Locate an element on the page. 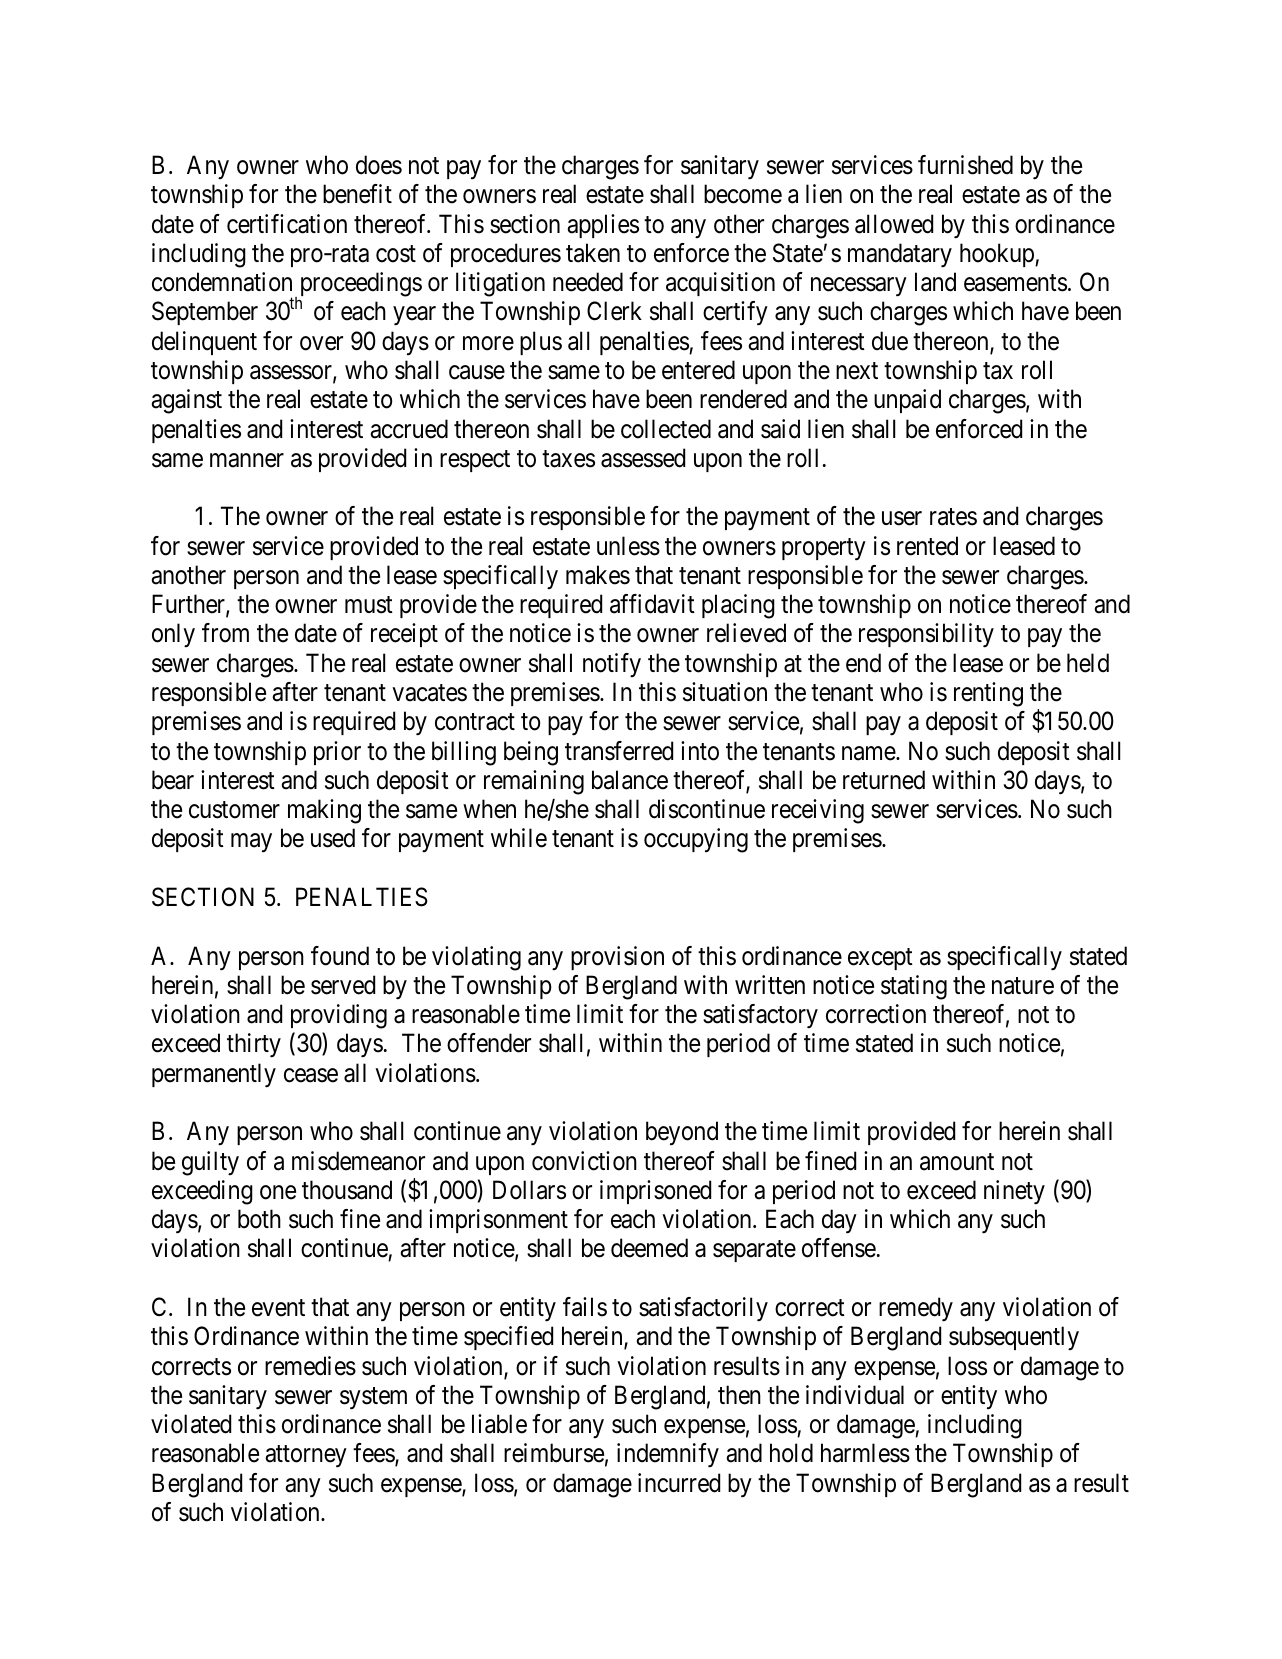  certification is located at coordinates (287, 224).
